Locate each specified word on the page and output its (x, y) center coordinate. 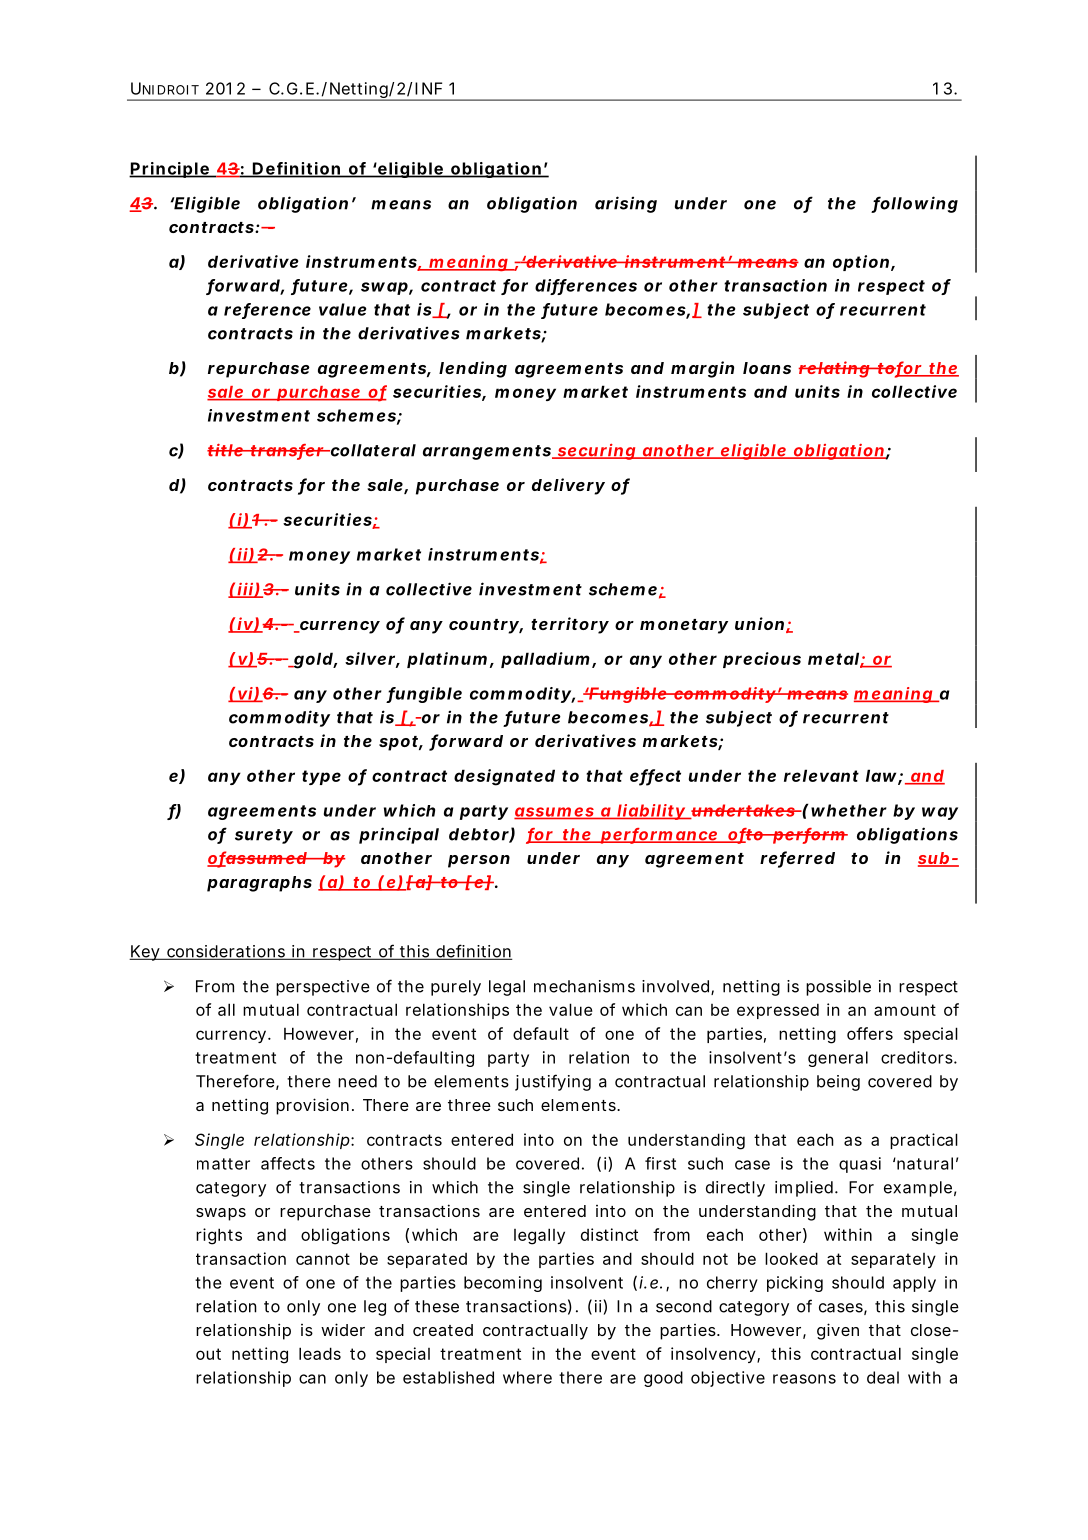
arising (626, 204)
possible (838, 988)
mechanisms (584, 986)
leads (320, 1353)
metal (833, 658)
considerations (226, 952)
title (226, 450)
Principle (170, 170)
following (914, 204)
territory (570, 625)
